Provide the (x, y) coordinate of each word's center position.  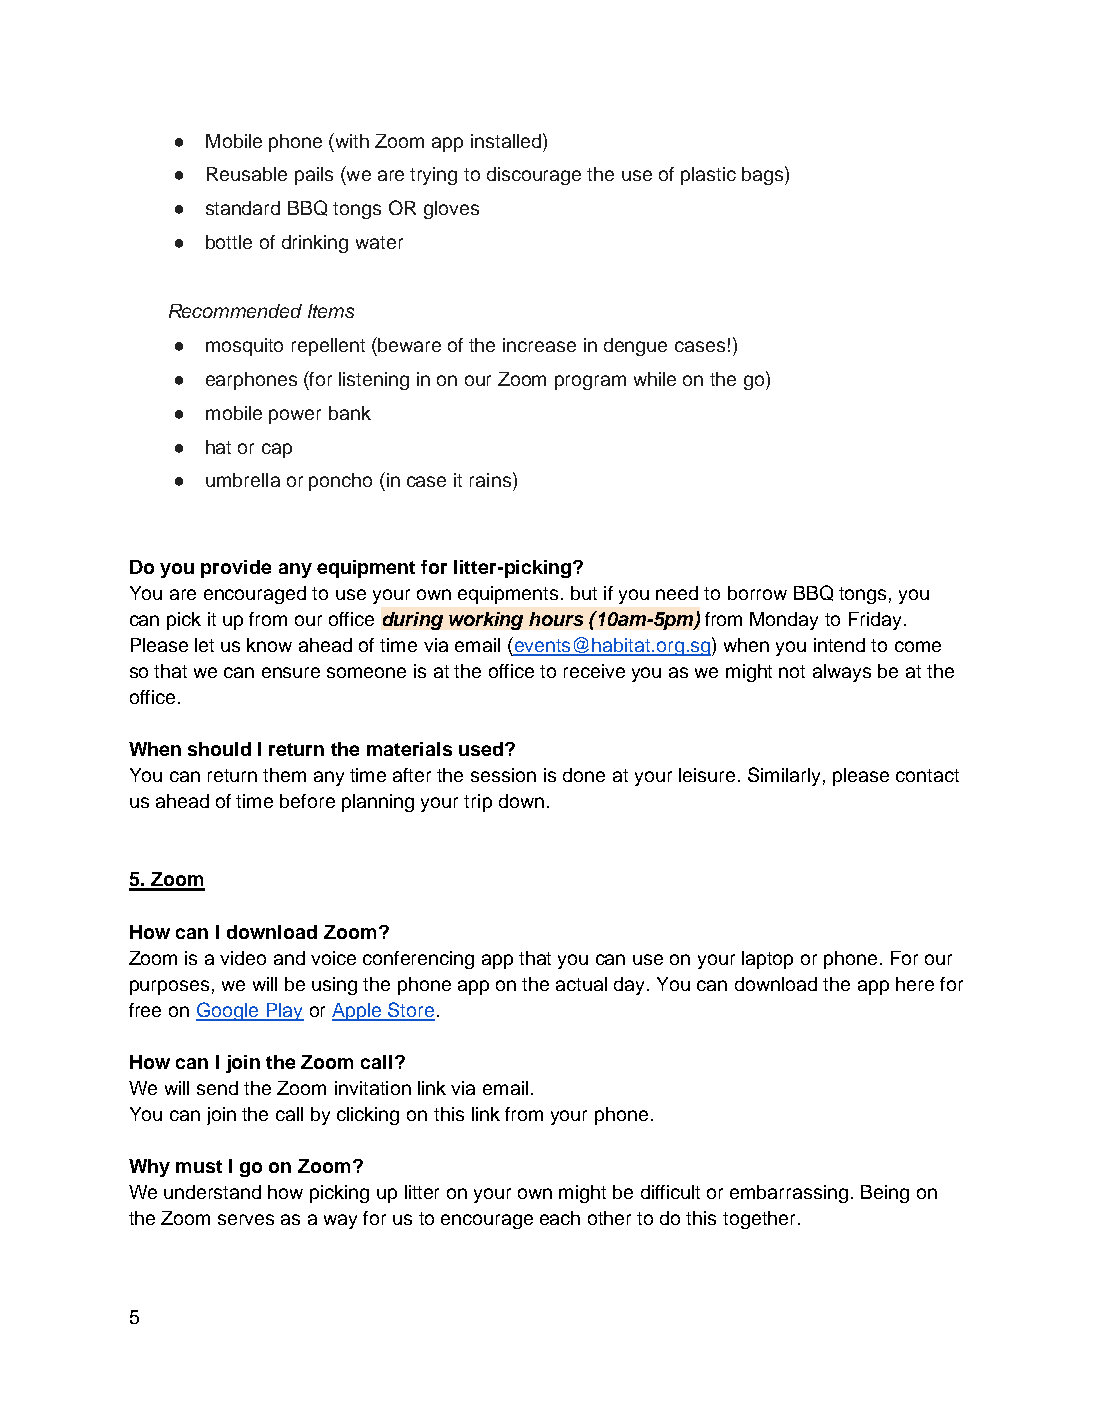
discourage (534, 176)
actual (581, 984)
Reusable (247, 174)
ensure (291, 672)
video (243, 958)
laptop (767, 960)
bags (764, 175)
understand (212, 1192)
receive (594, 671)
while (655, 379)
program (590, 382)
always (842, 673)
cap (277, 450)
